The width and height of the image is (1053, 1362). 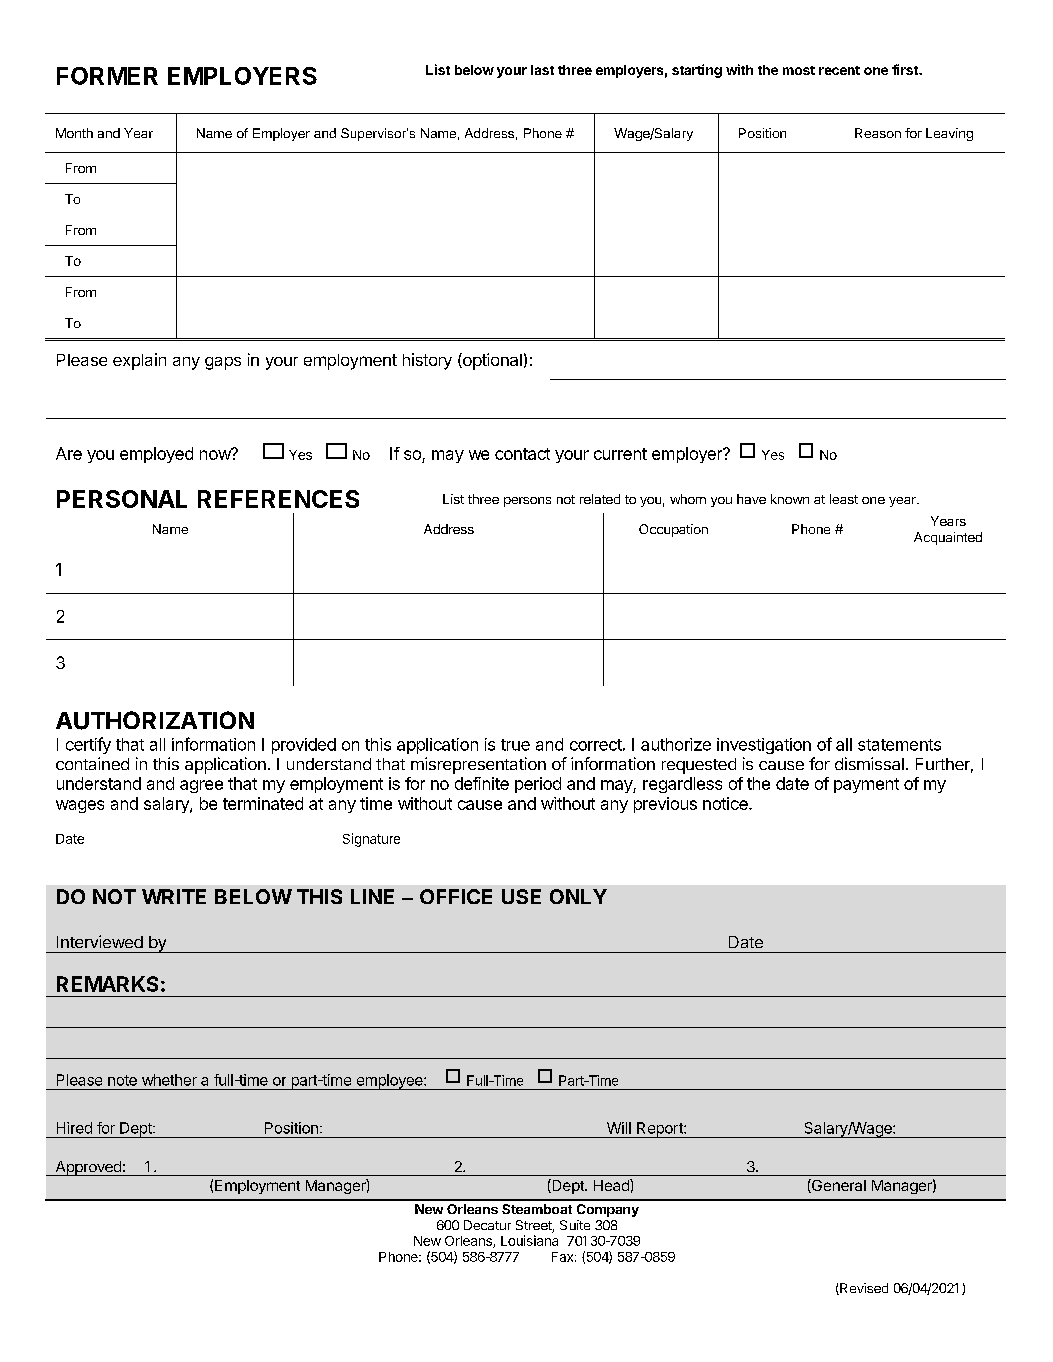 What do you see at coordinates (88, 1168) in the image?
I see `Approved` at bounding box center [88, 1168].
